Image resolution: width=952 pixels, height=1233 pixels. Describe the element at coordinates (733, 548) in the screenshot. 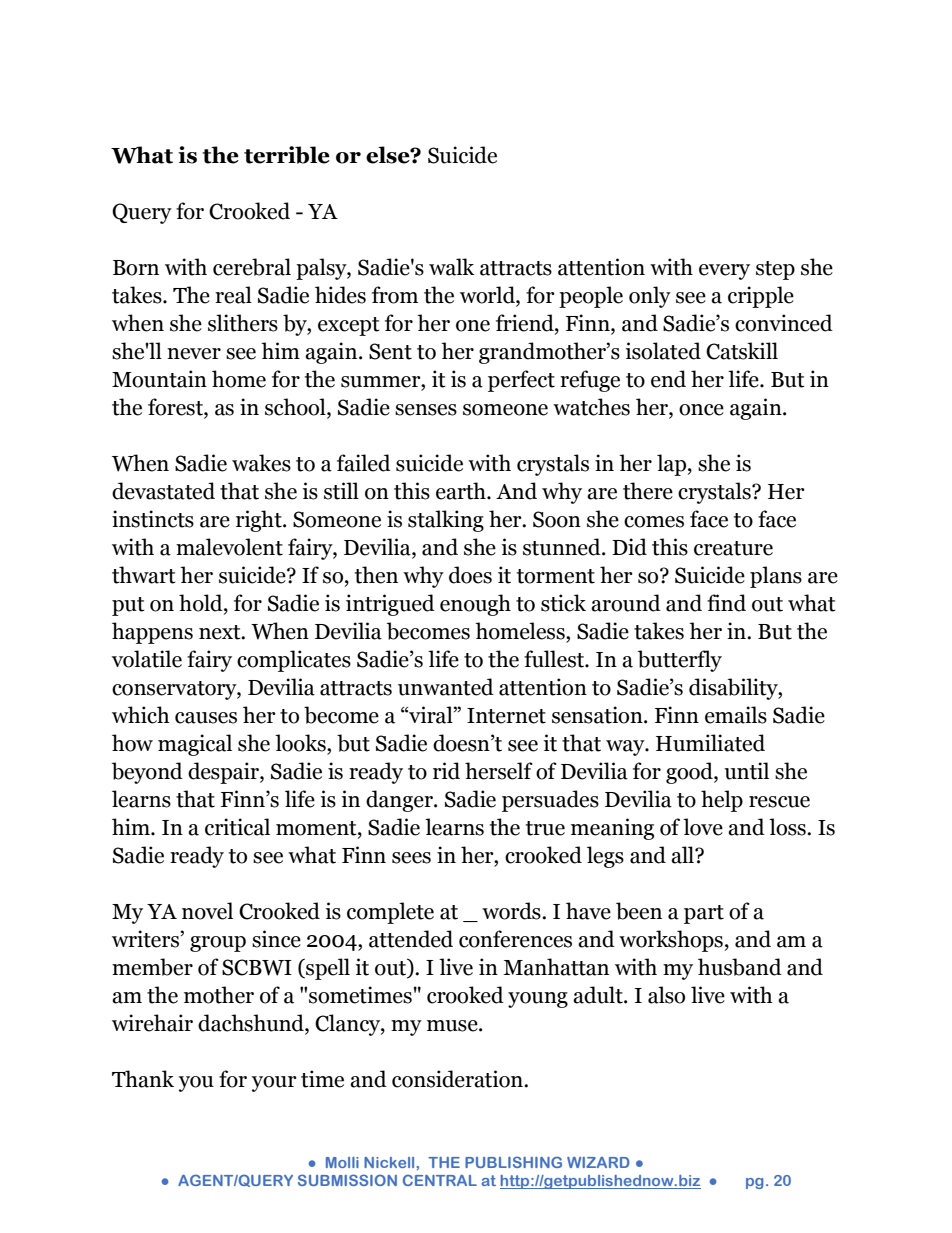

I see `creature` at that location.
